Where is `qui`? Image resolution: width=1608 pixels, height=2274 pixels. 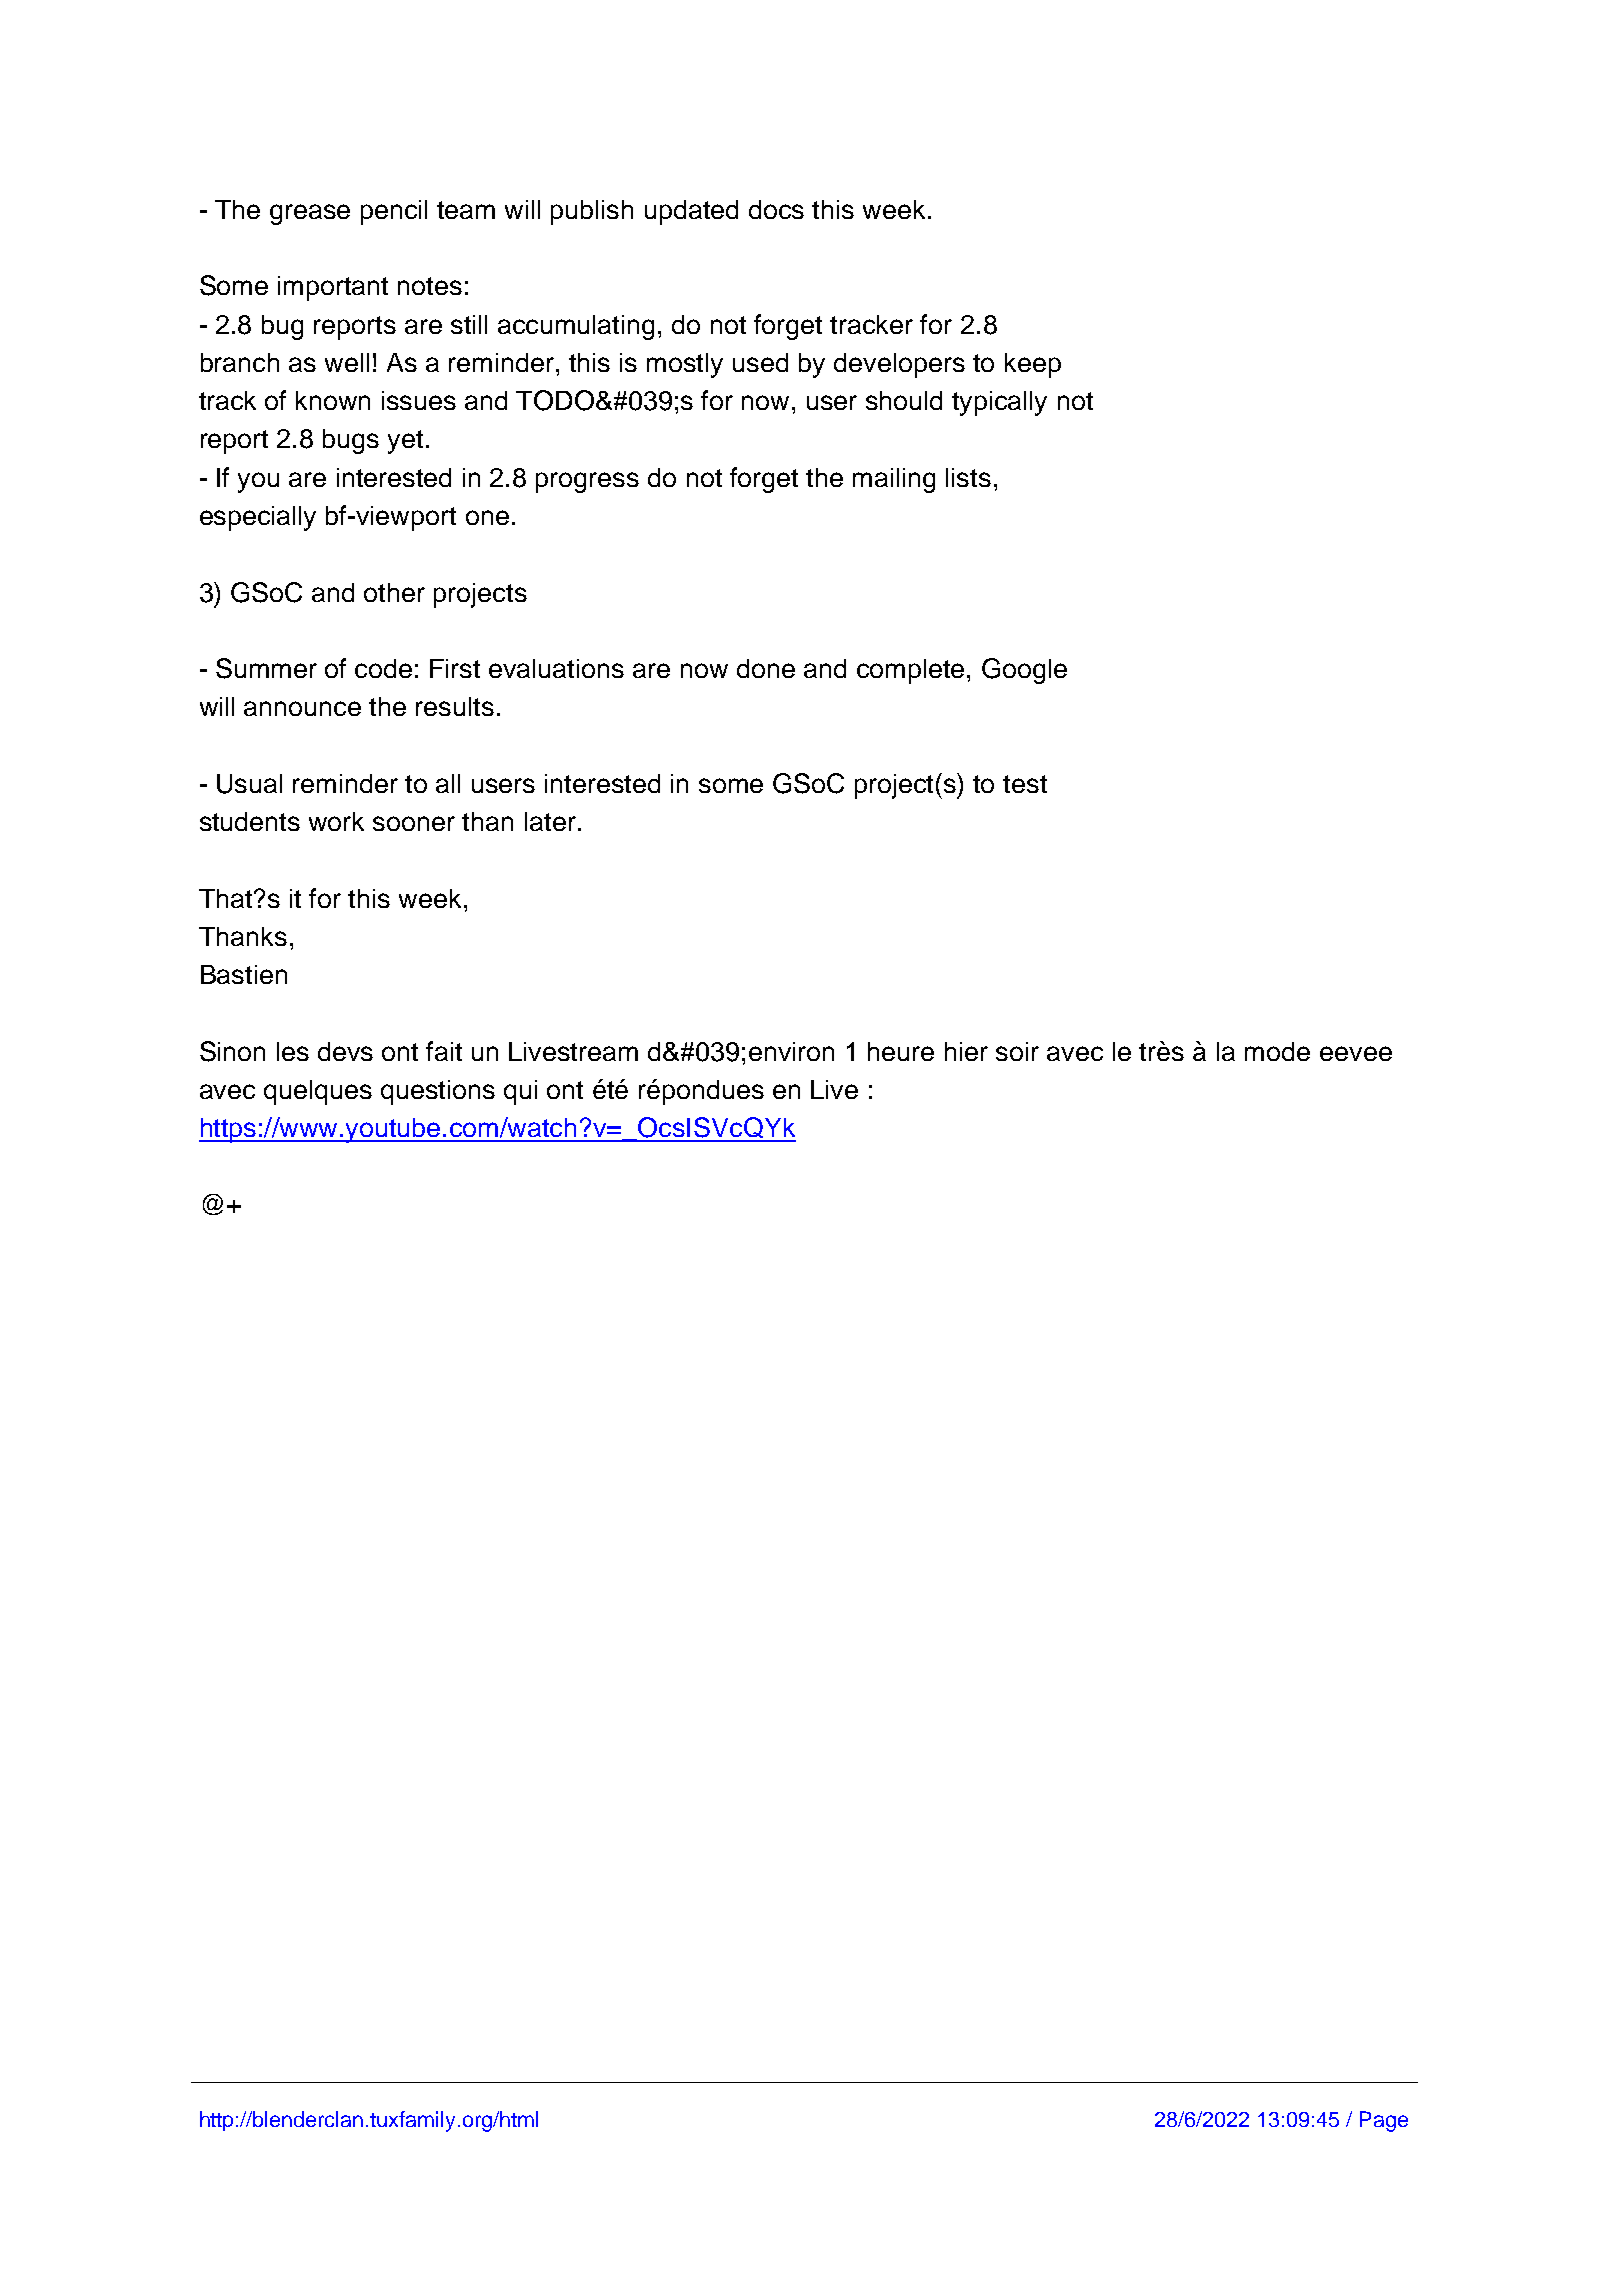 qui is located at coordinates (520, 1092).
